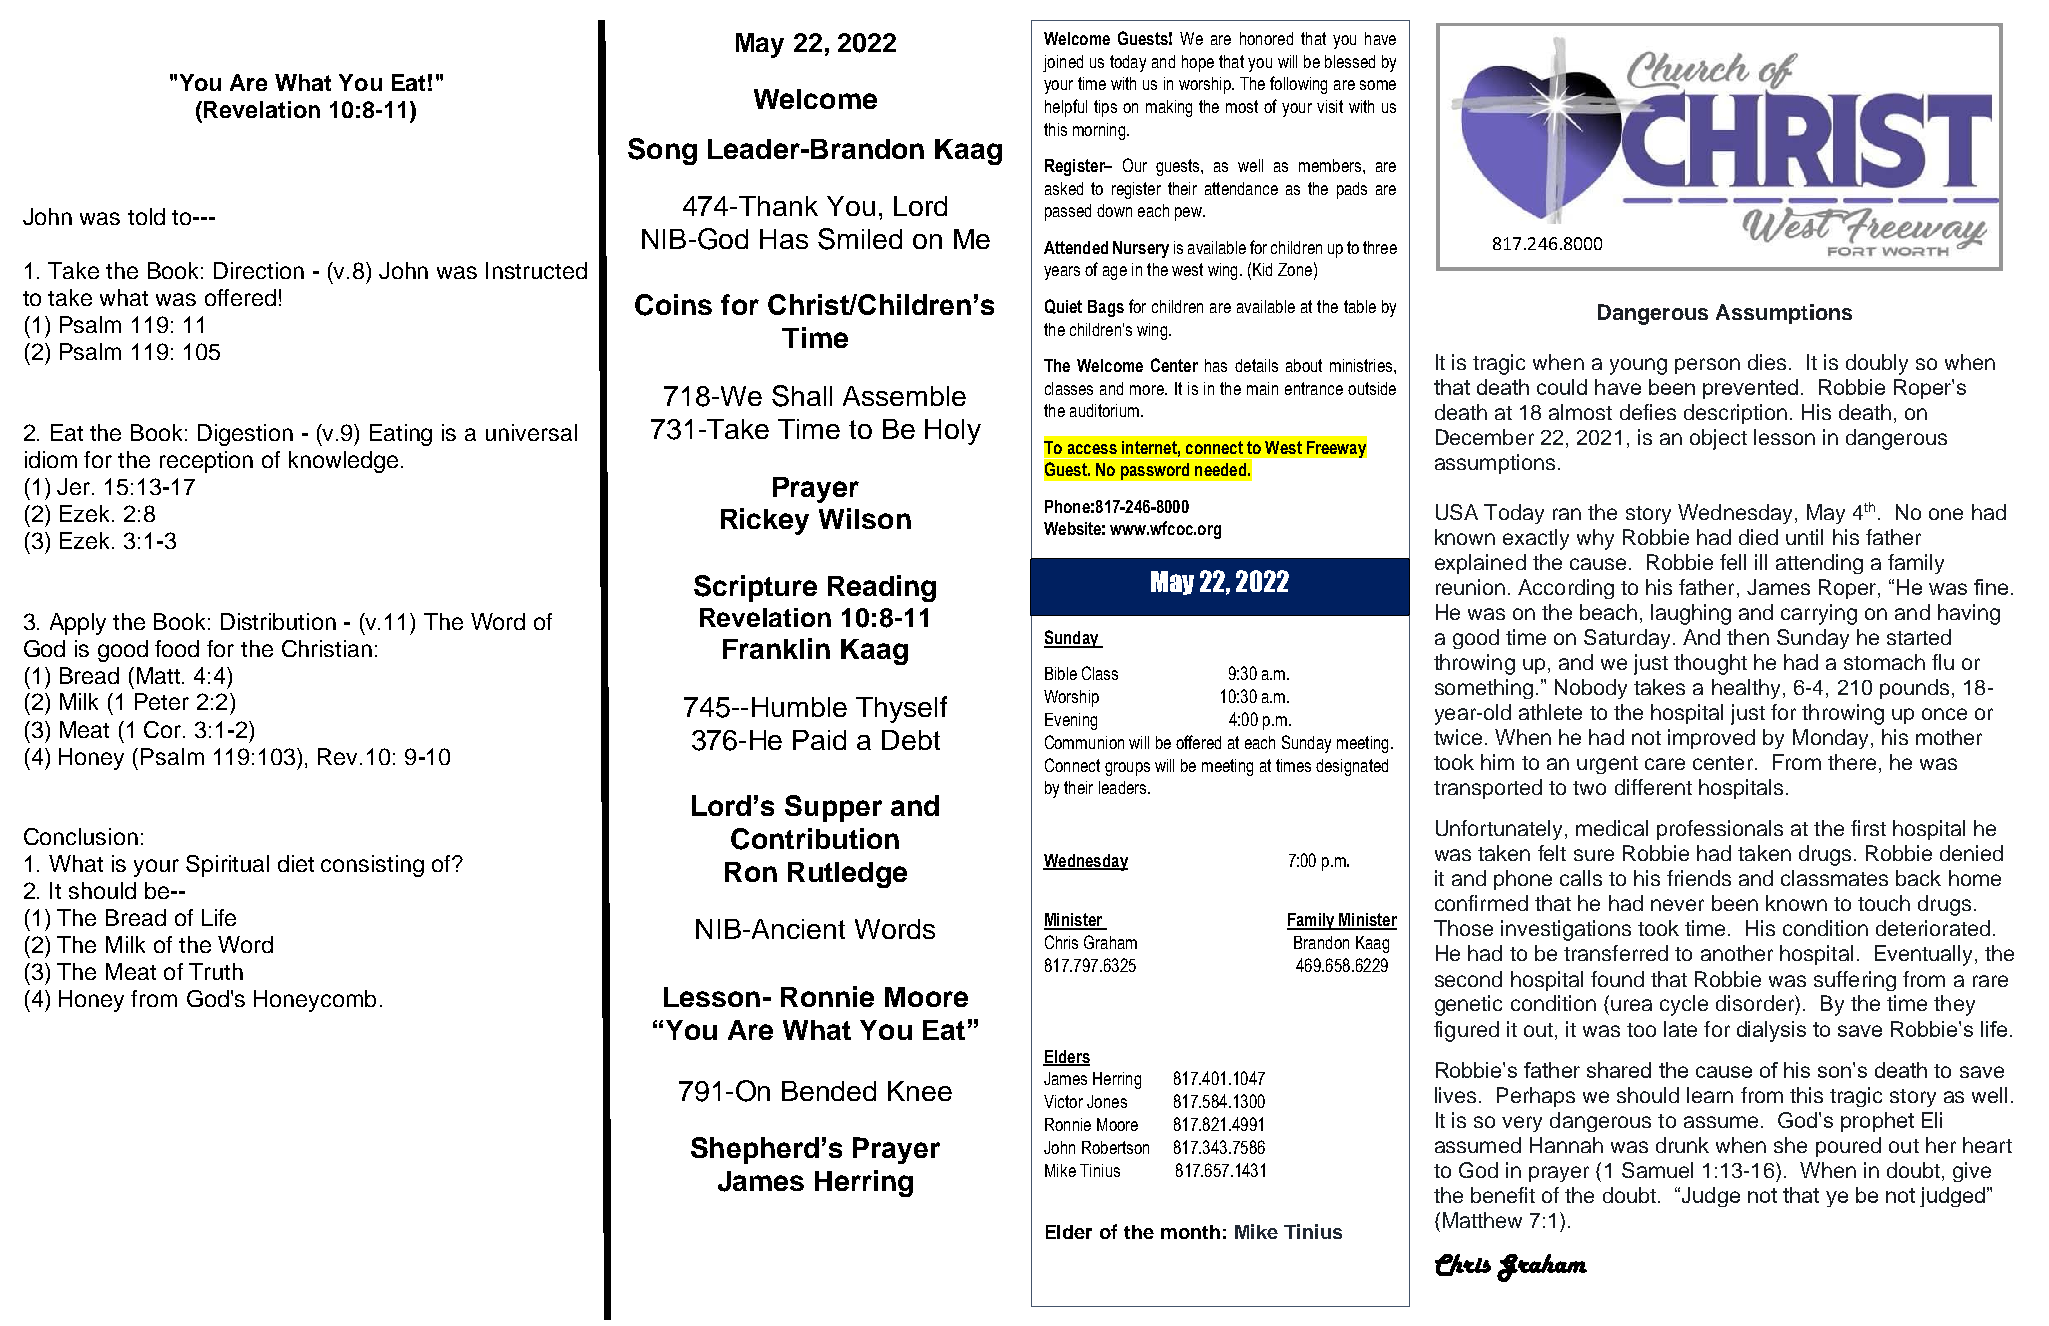 Image resolution: width=2049 pixels, height=1326 pixels. I want to click on knowledge, so click(343, 462).
